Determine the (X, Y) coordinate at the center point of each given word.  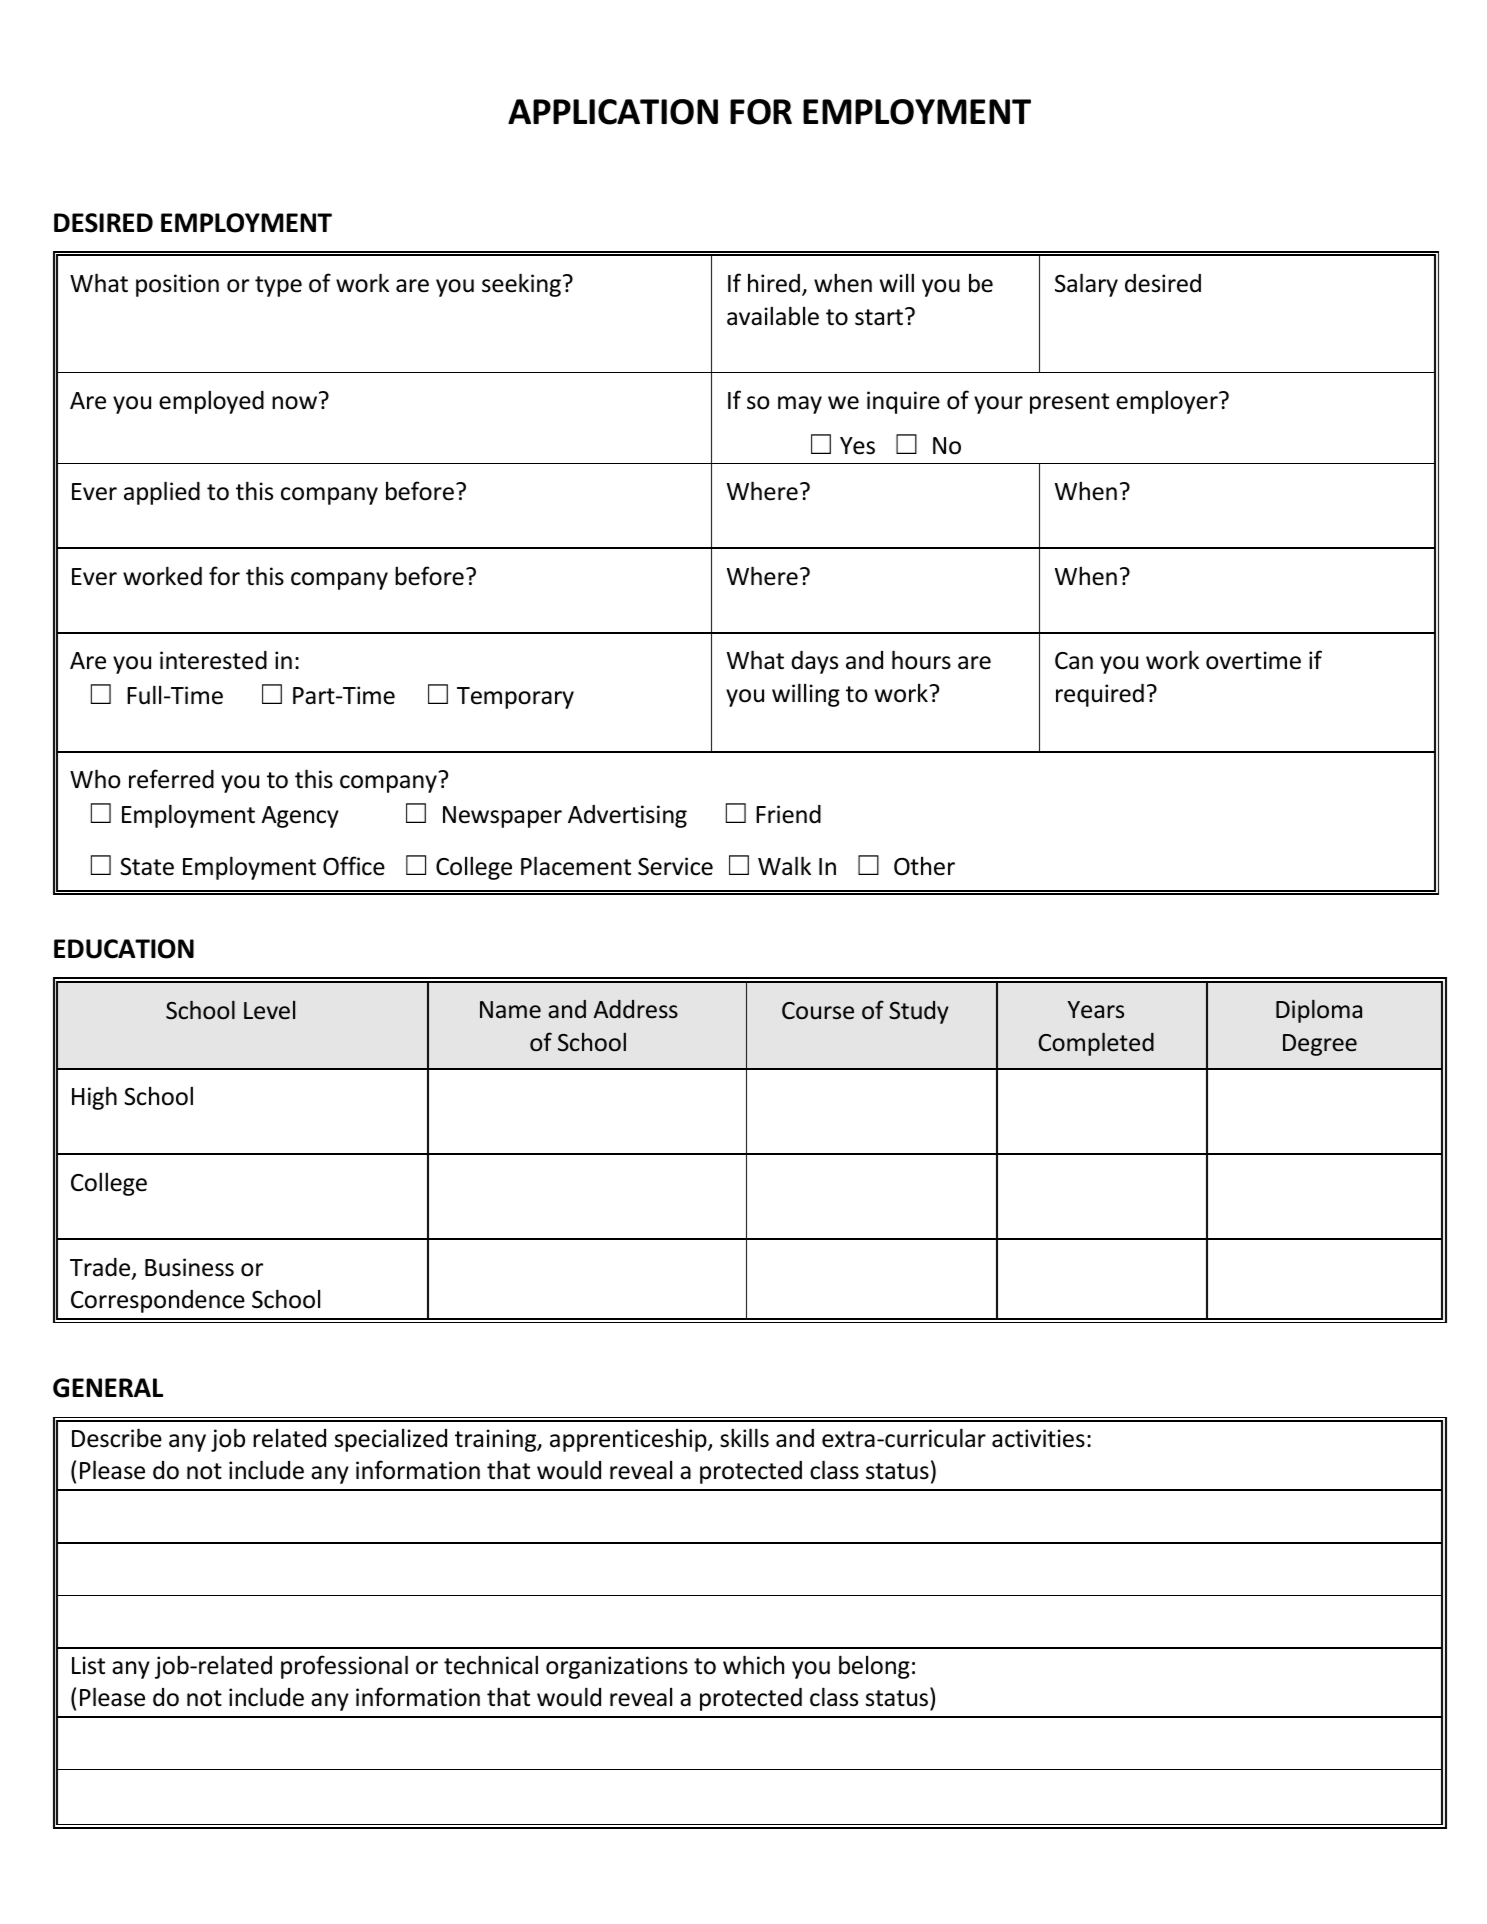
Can (1074, 661)
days (814, 662)
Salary (1086, 285)
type (278, 286)
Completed (1096, 1044)
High (94, 1098)
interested (213, 660)
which (753, 1665)
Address (636, 1009)
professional (344, 1667)
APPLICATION (613, 112)
